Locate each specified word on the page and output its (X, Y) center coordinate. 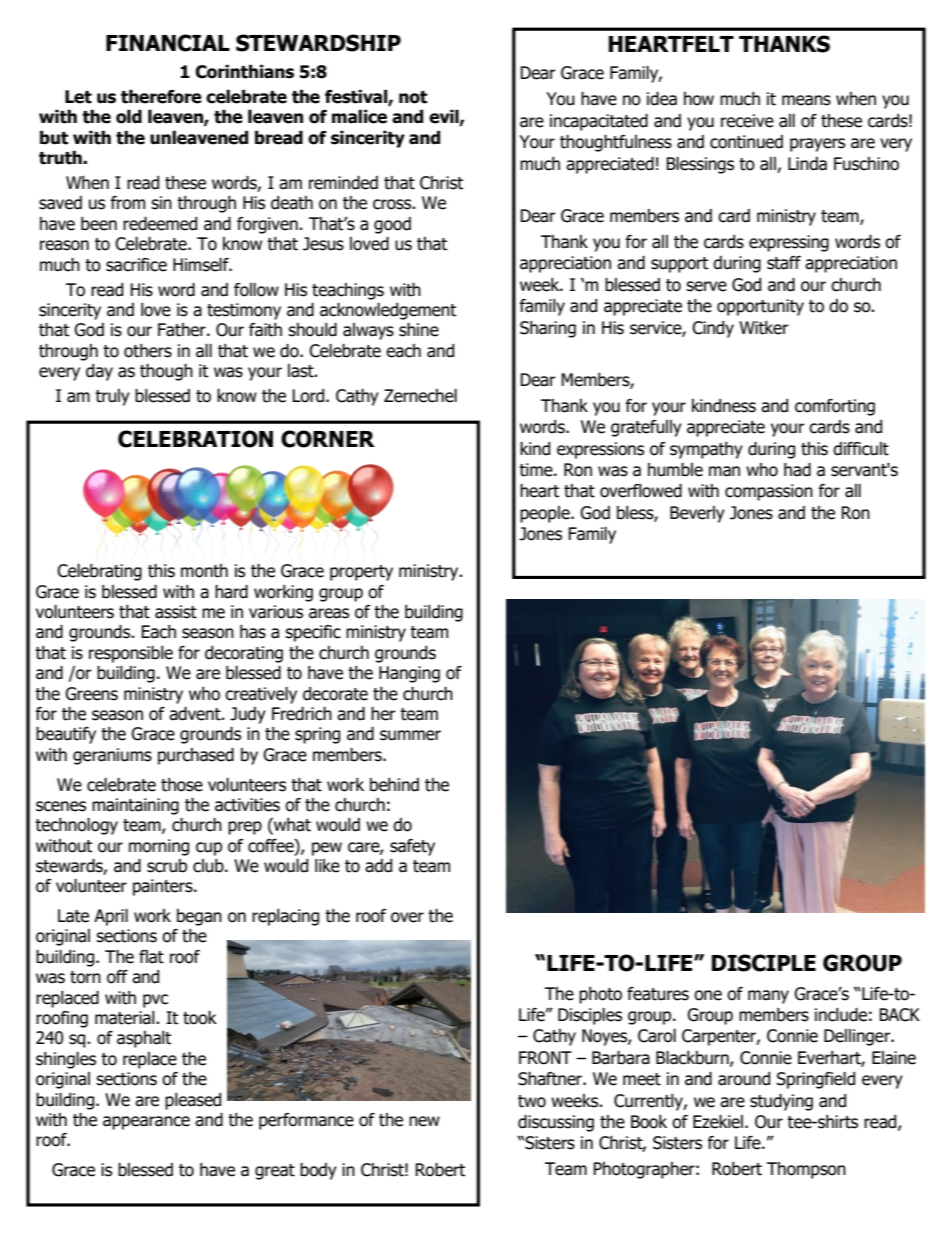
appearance (146, 1123)
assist (176, 612)
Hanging (409, 674)
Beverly (697, 514)
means (806, 100)
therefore (161, 97)
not (413, 97)
